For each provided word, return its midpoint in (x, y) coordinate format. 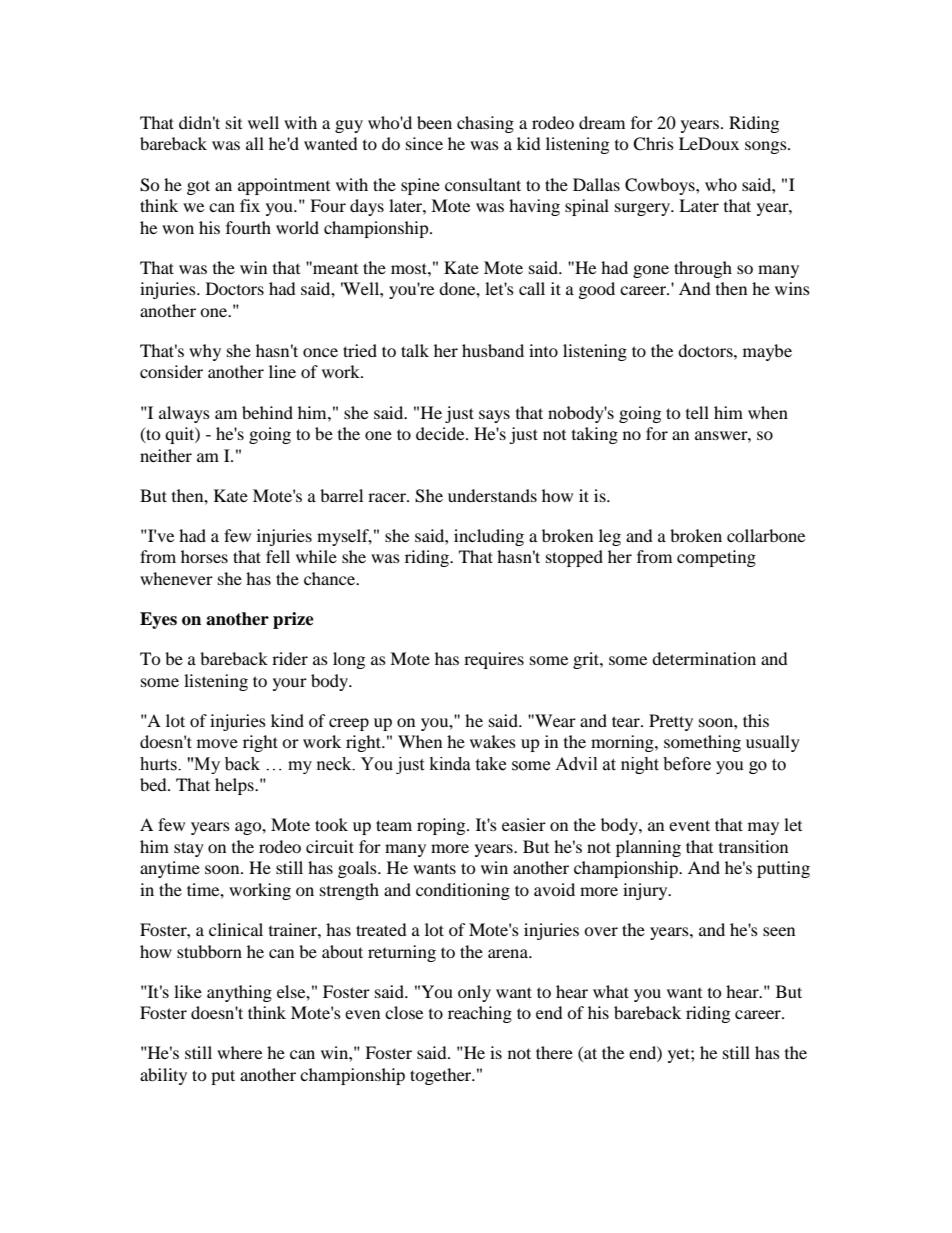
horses (204, 556)
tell (697, 412)
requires (494, 660)
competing (716, 558)
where (239, 1052)
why (205, 352)
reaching (480, 1014)
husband (493, 350)
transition (753, 846)
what (611, 991)
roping (442, 826)
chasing (485, 124)
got (198, 187)
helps (235, 786)
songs (767, 147)
